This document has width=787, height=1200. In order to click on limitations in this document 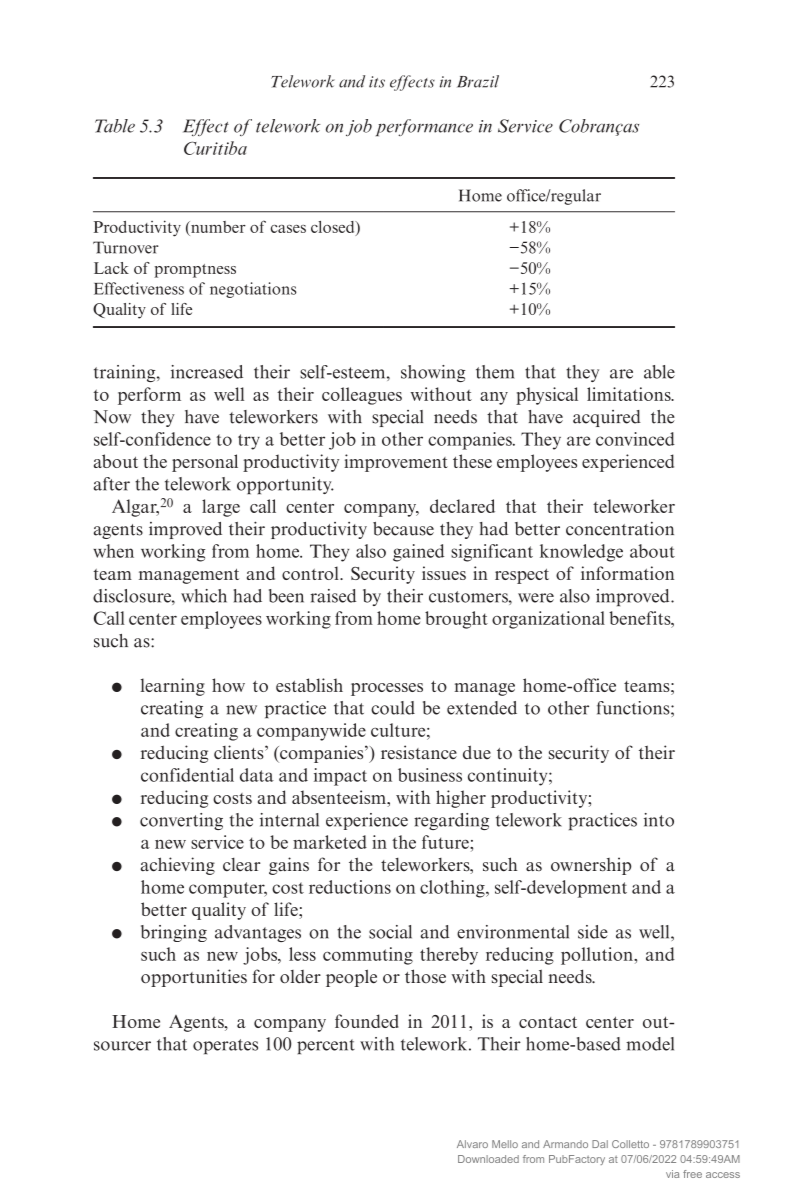, I will do `click(630, 394)`.
